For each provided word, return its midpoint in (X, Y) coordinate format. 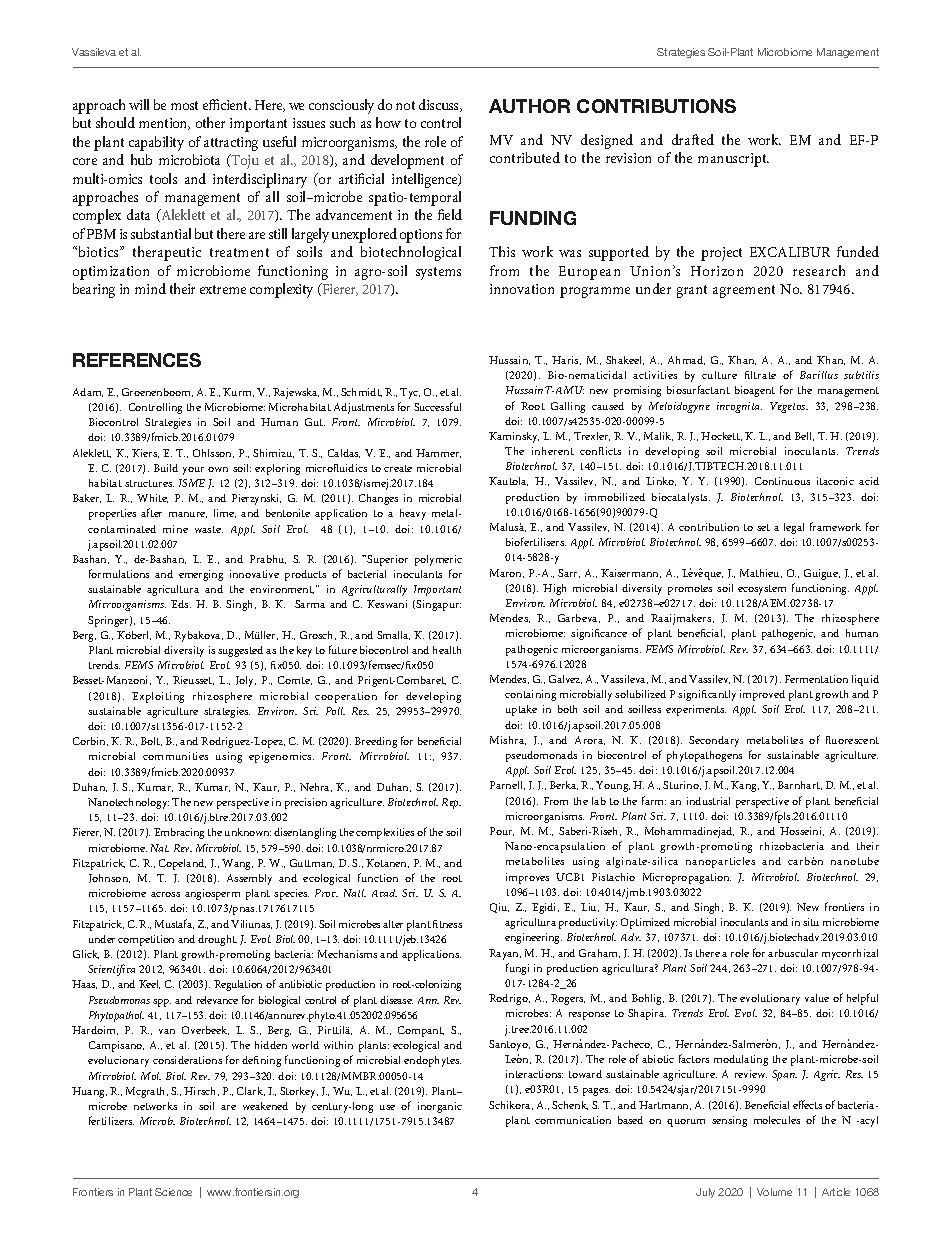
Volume (774, 1192)
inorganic (440, 1107)
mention (164, 124)
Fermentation (816, 679)
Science (173, 1192)
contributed (525, 157)
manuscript (733, 160)
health (447, 650)
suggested (240, 651)
